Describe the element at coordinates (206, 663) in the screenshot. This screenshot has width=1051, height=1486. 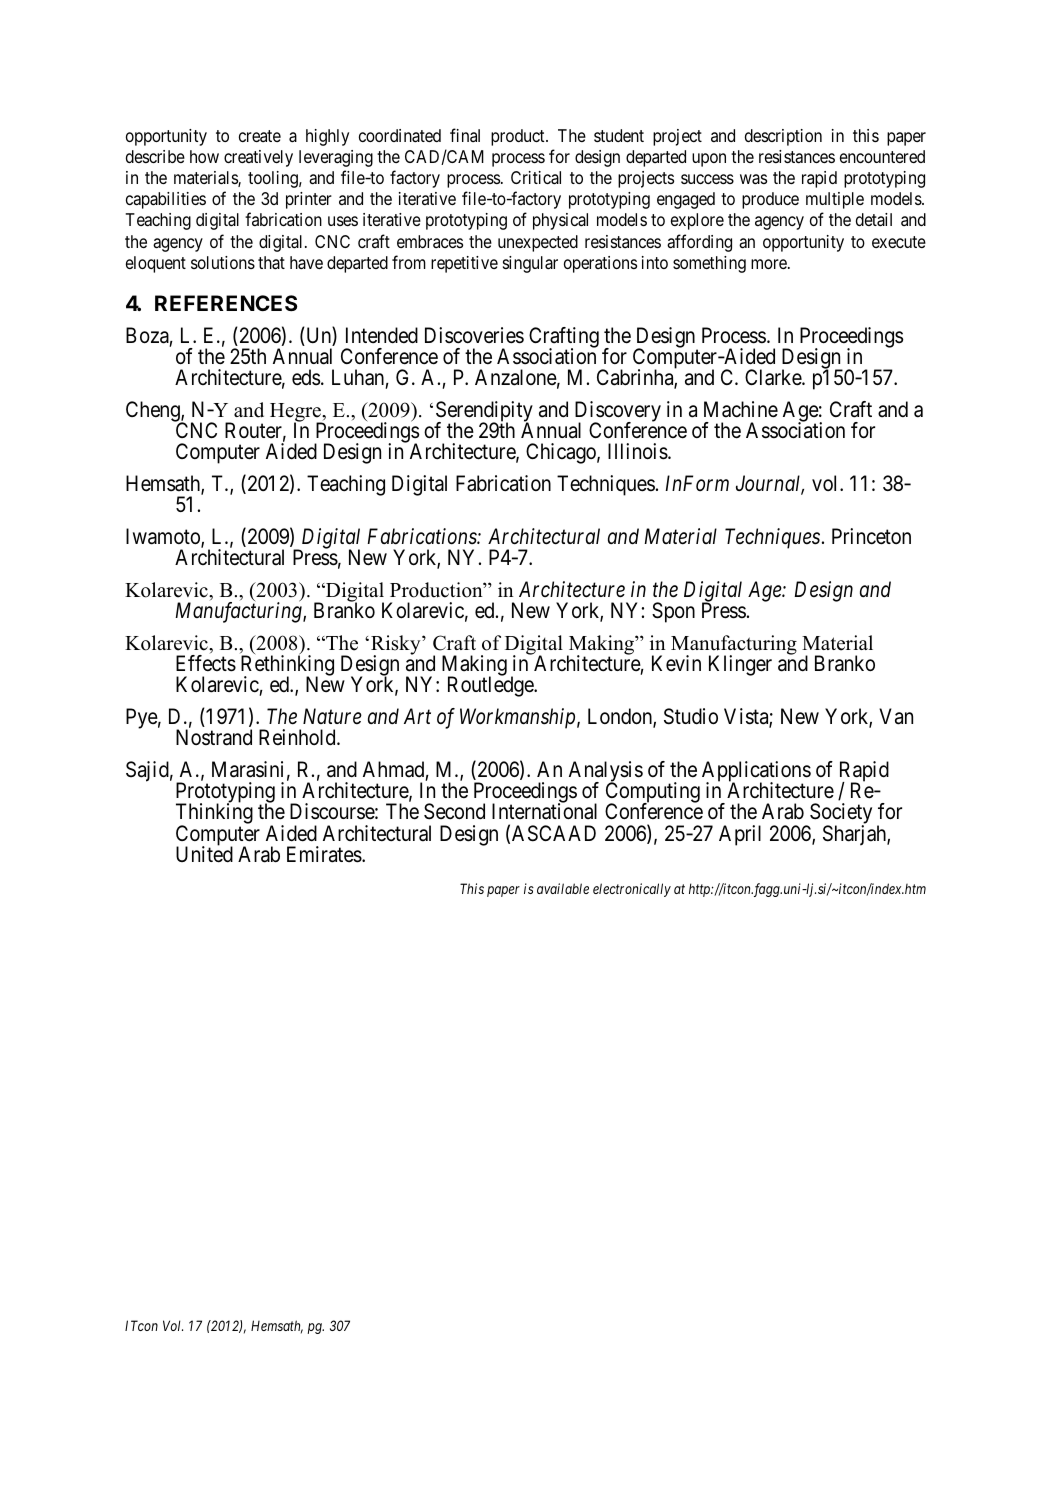
I see `Effects` at that location.
